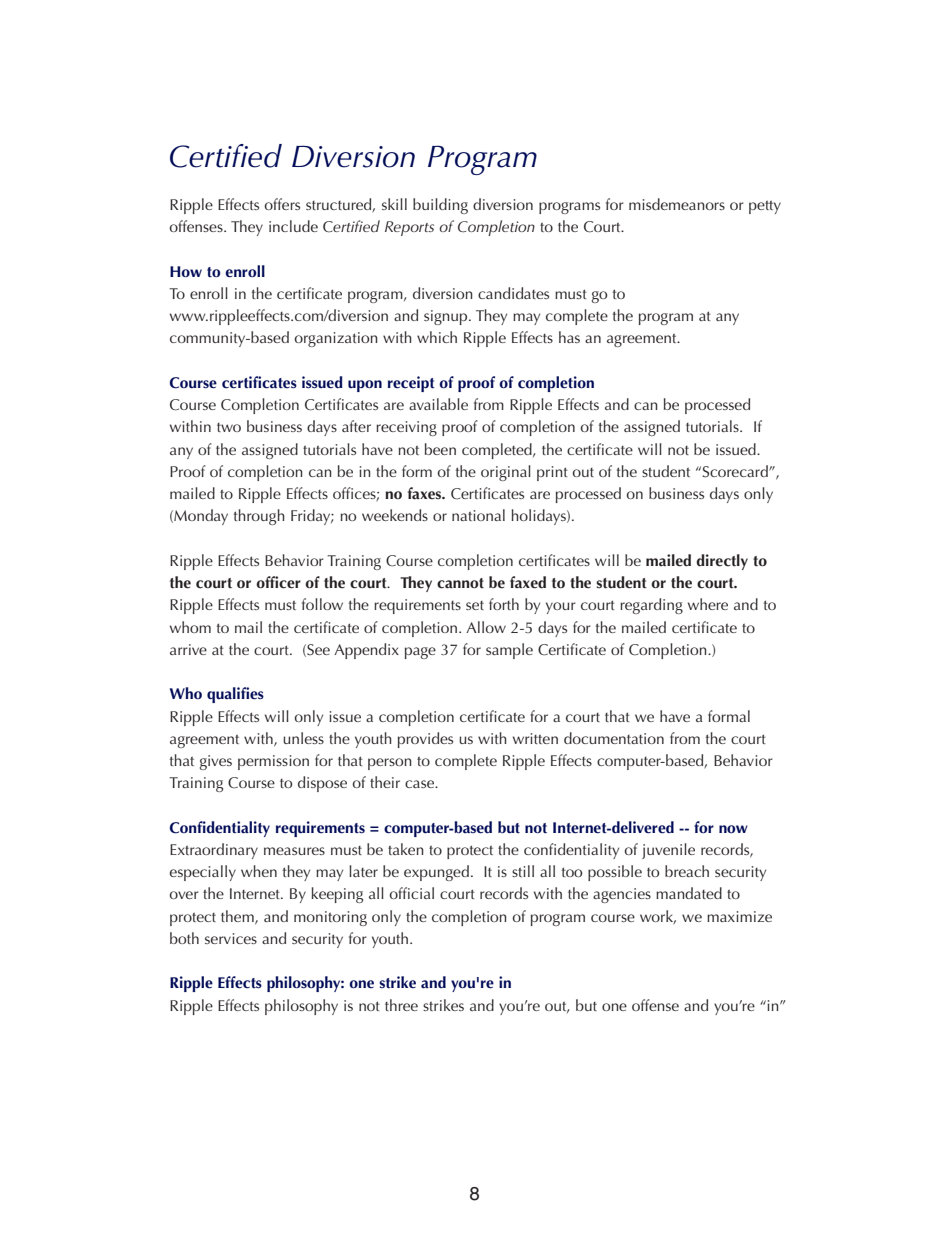 This screenshot has height=1233, width=952. I want to click on officer, so click(278, 582).
